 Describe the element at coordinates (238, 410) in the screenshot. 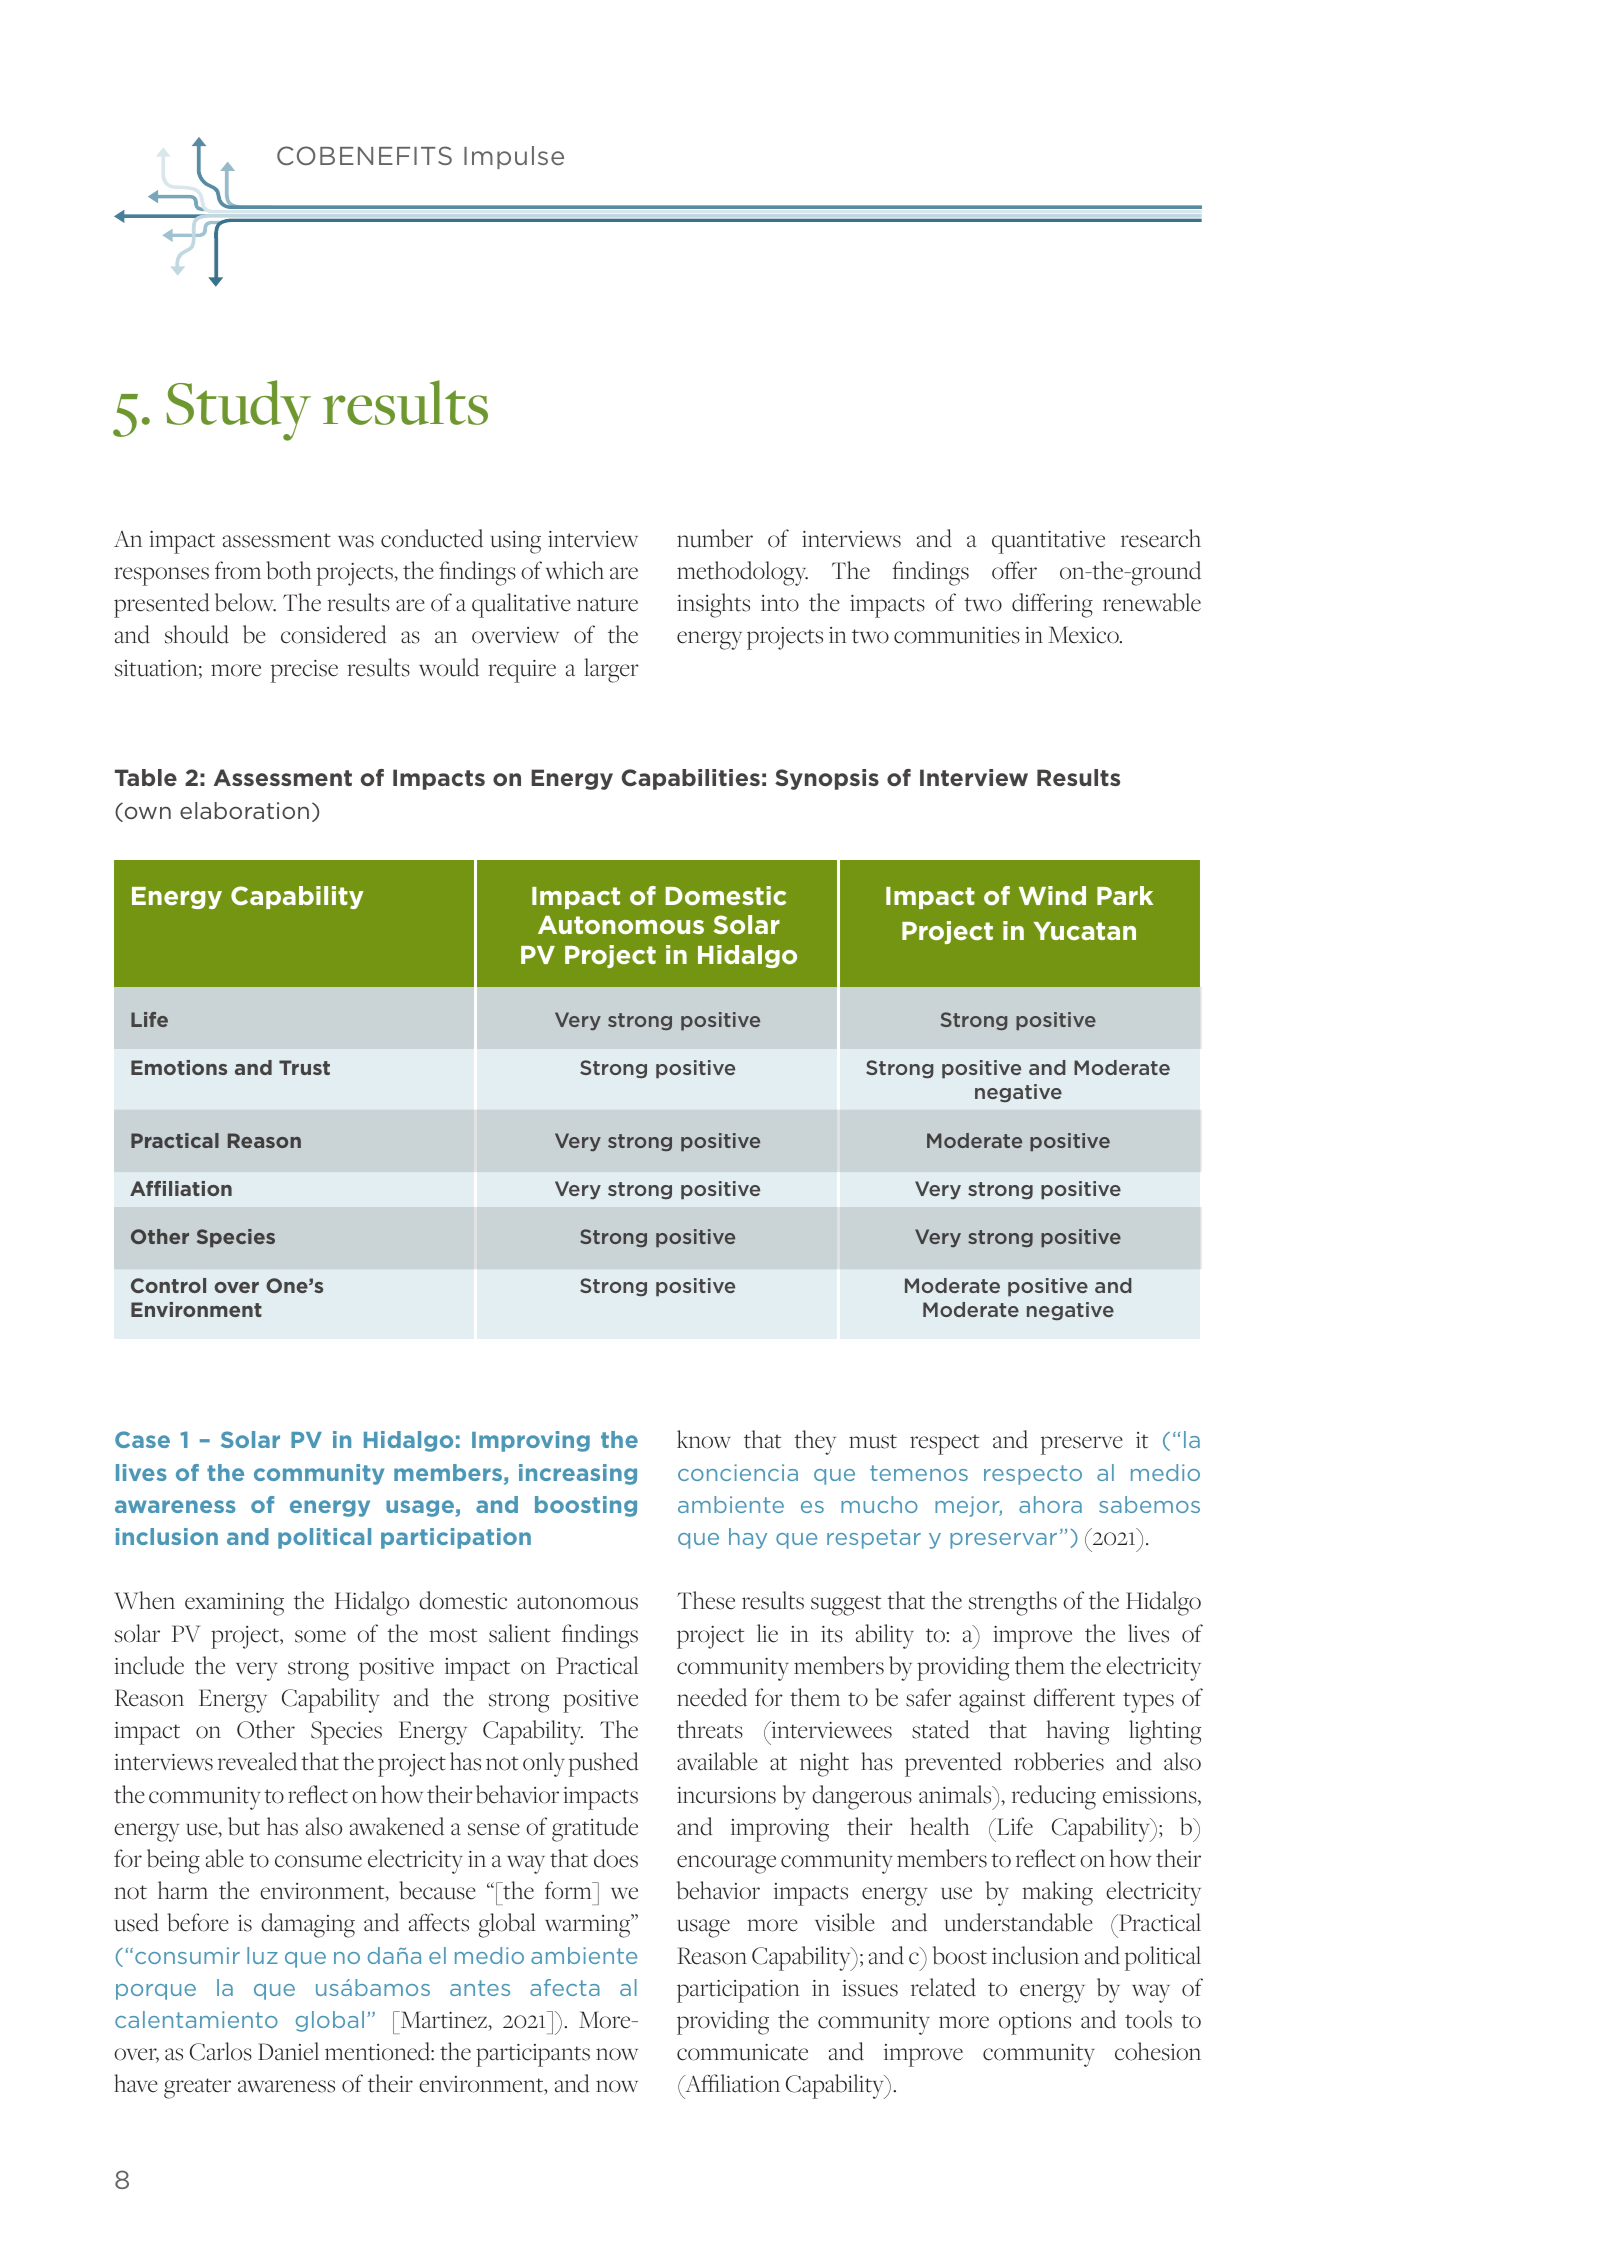

I see `Study` at that location.
